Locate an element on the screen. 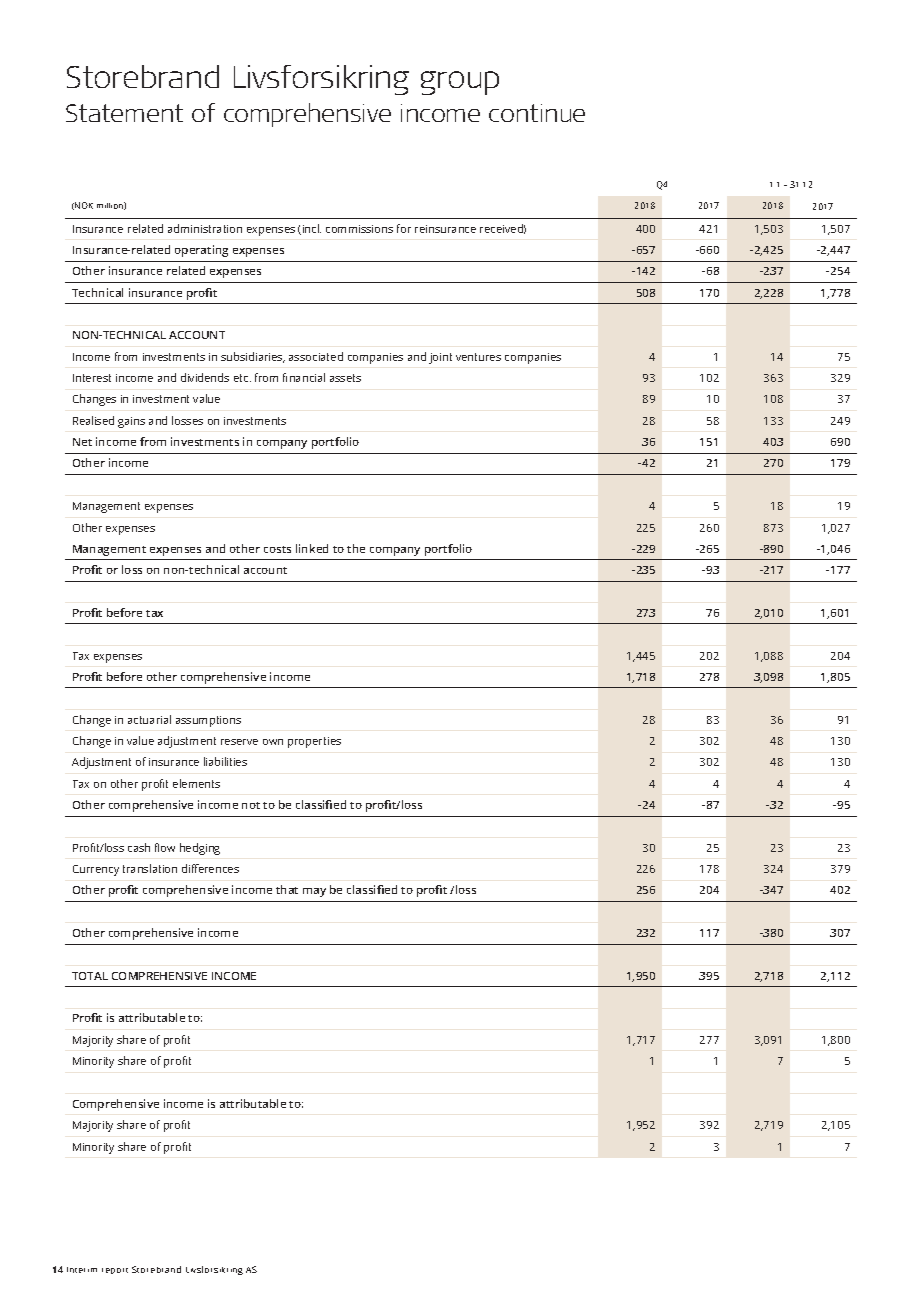  cash is located at coordinates (139, 847).
